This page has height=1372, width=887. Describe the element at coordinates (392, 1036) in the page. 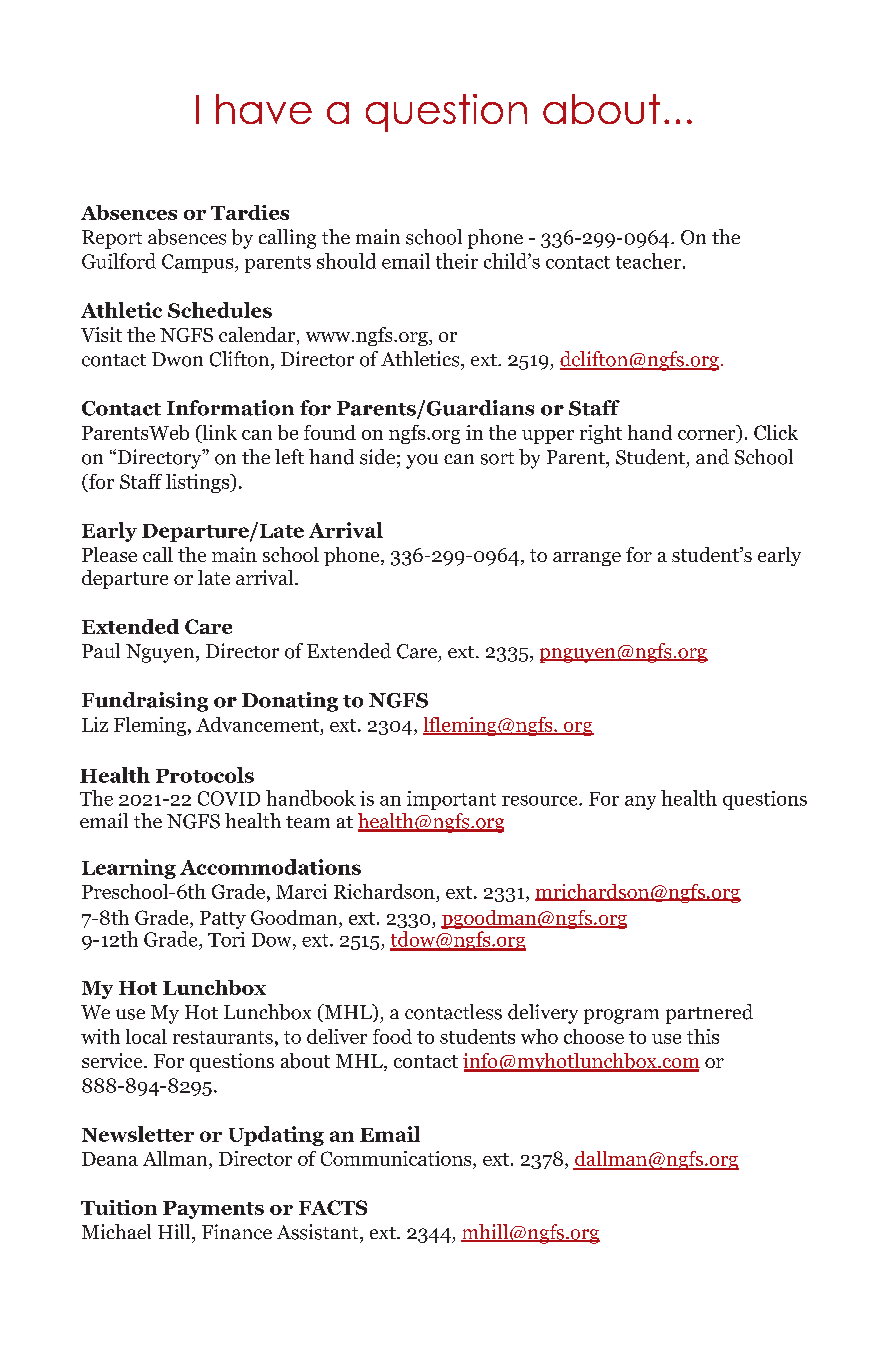

I see `food` at that location.
